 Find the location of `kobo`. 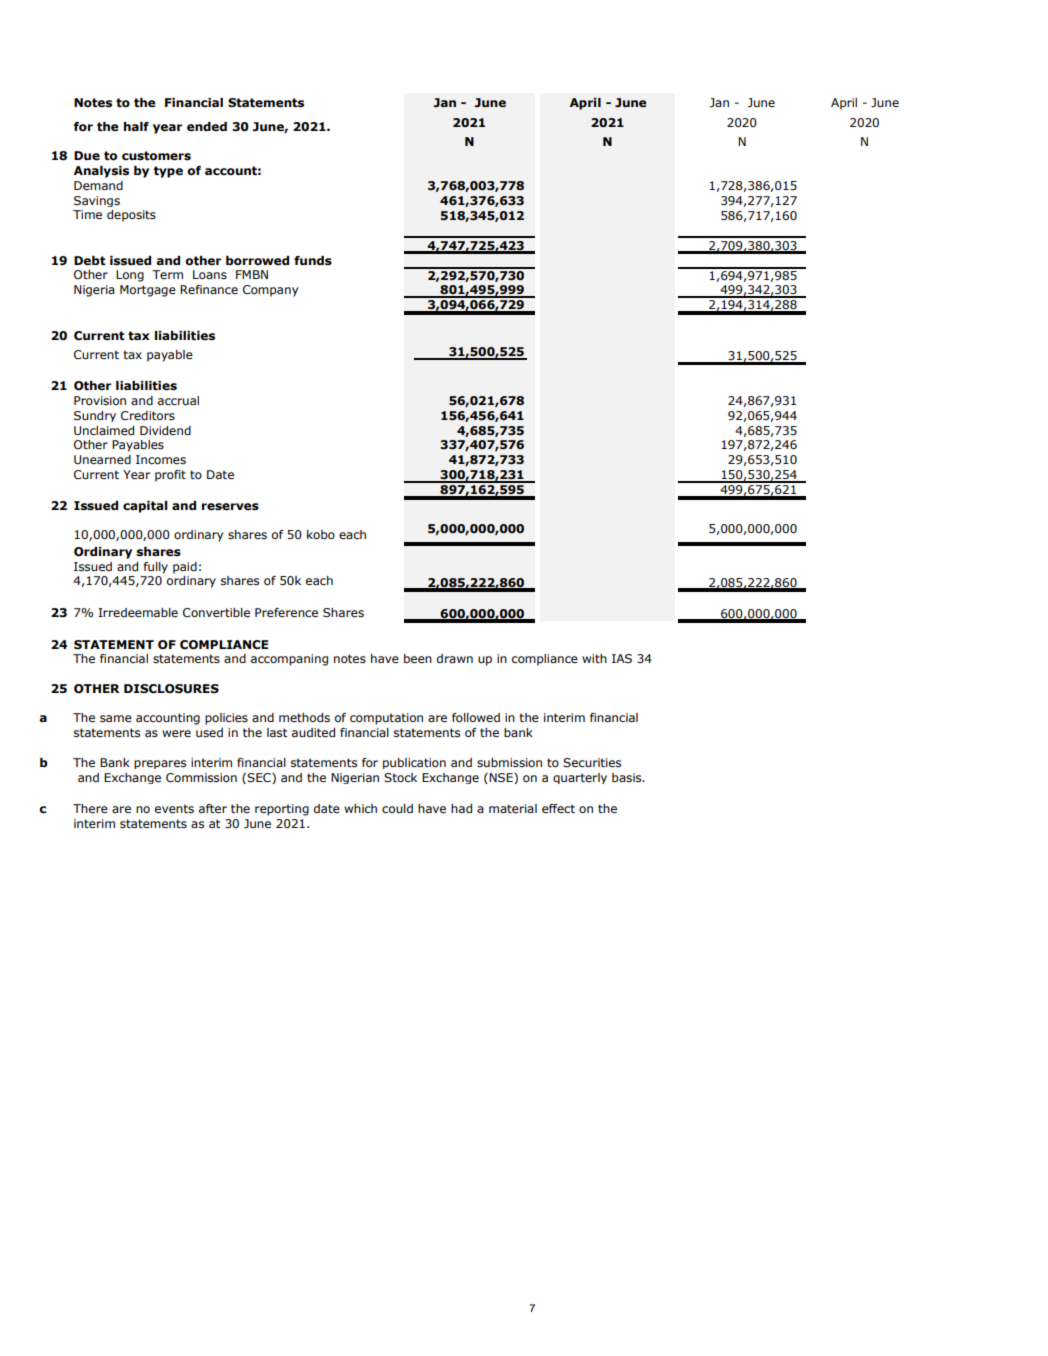

kobo is located at coordinates (321, 534).
